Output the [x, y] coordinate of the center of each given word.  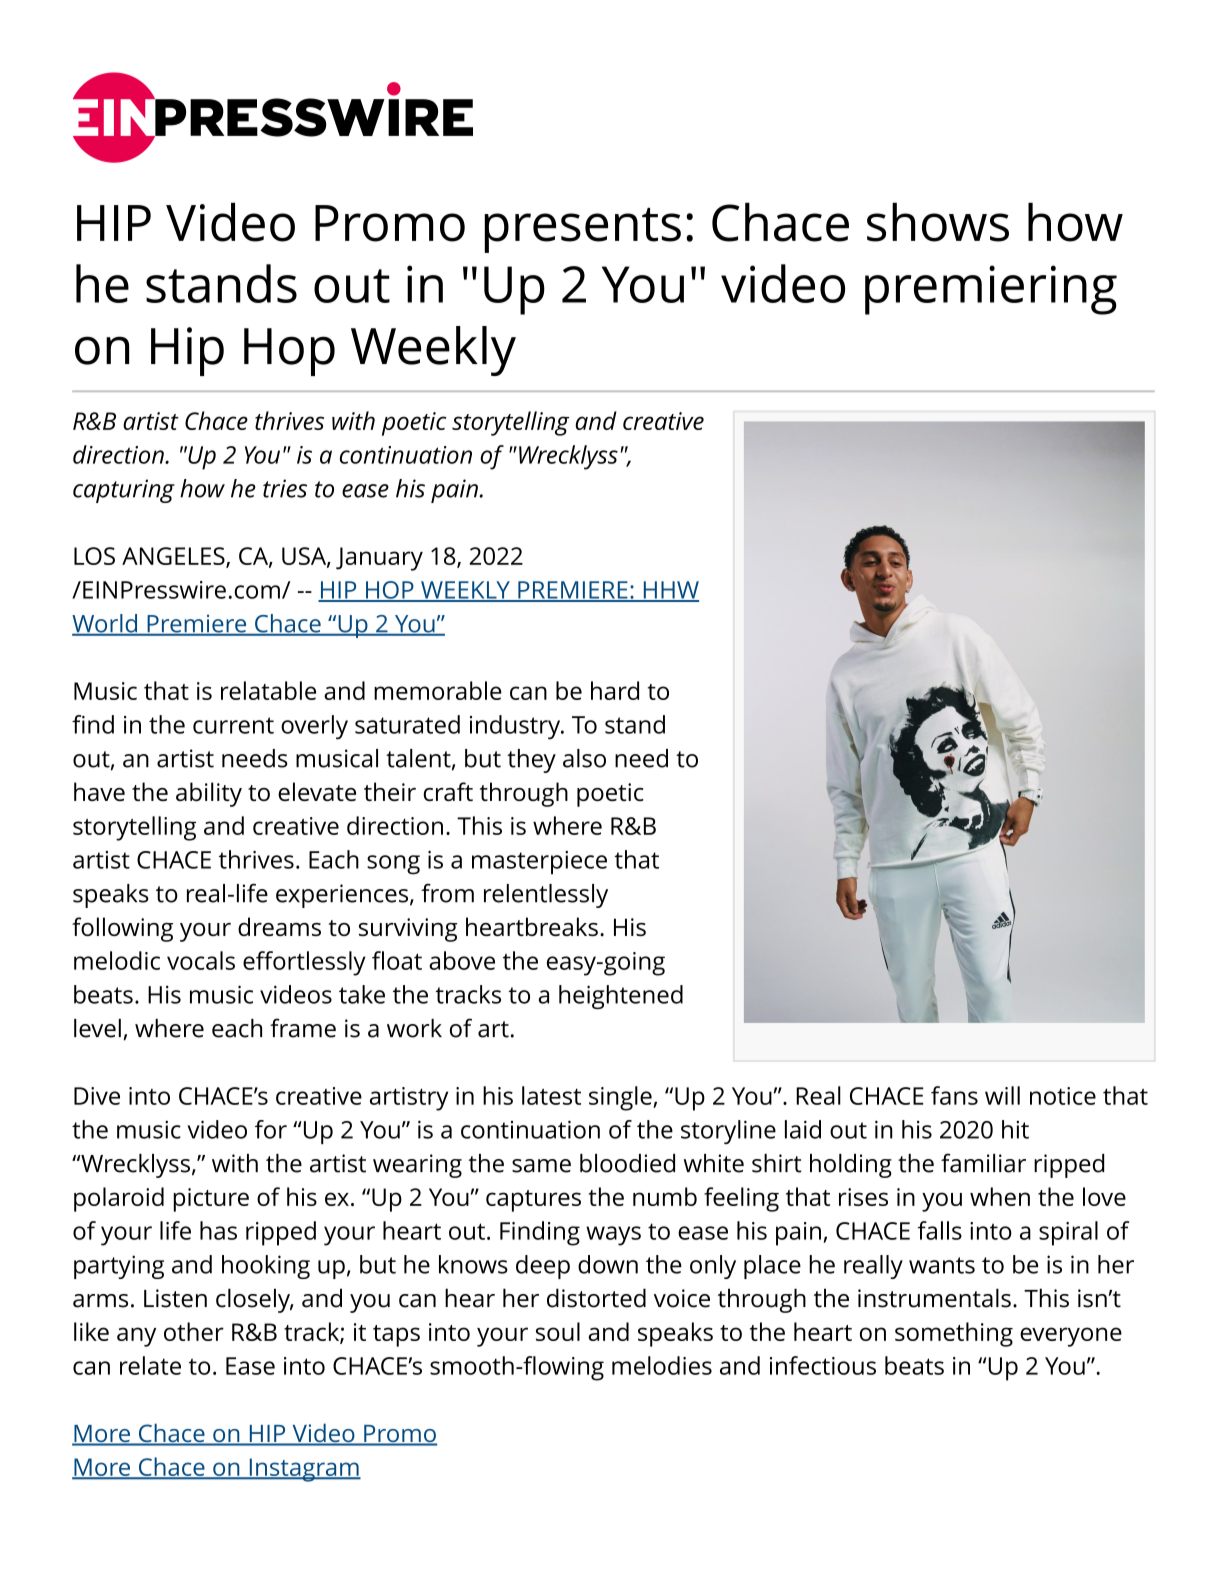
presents [582, 230]
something [954, 1334]
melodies [662, 1365]
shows [938, 222]
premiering [991, 290]
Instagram [304, 1470]
